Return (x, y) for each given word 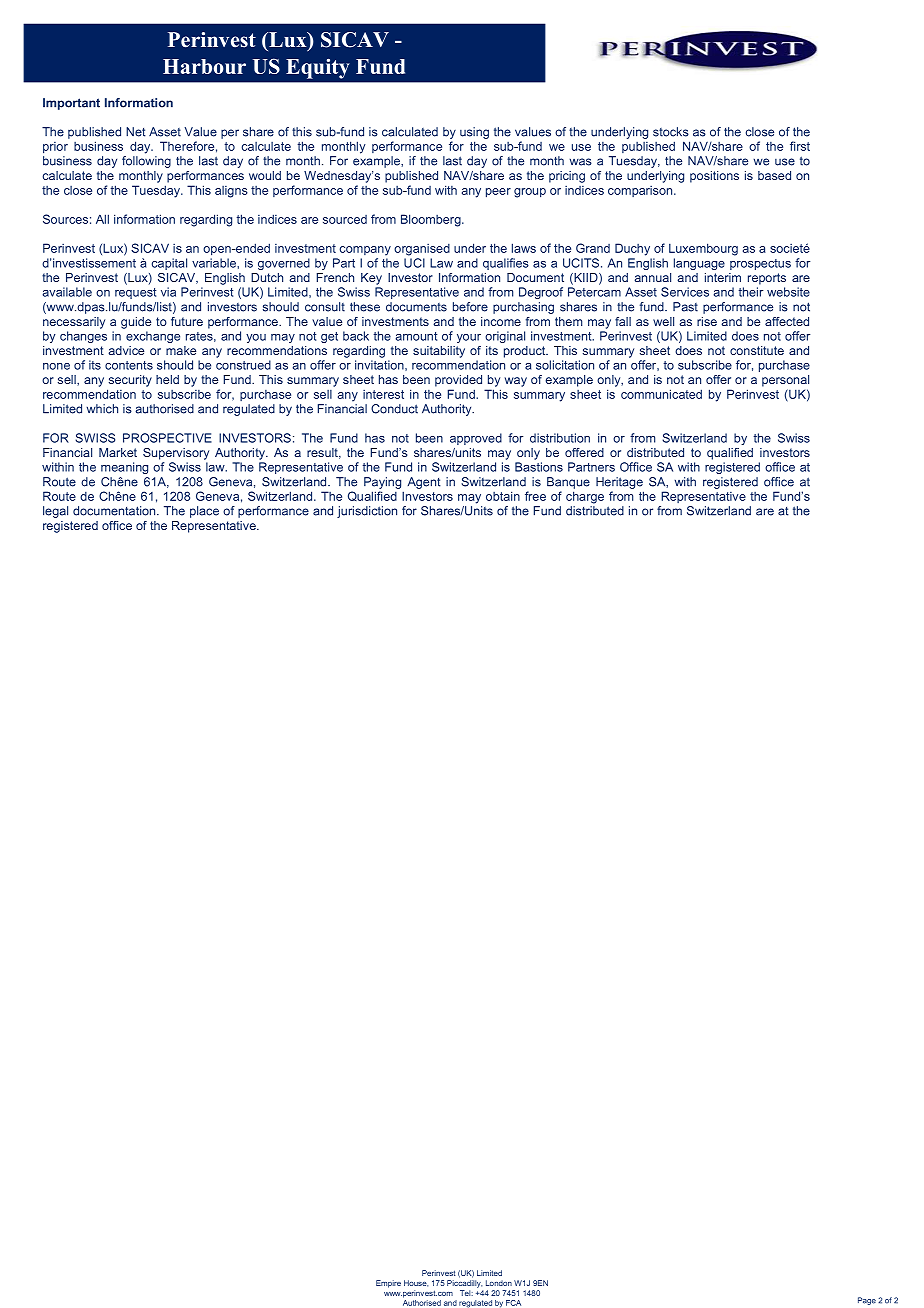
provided (458, 381)
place (204, 512)
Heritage (619, 483)
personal (785, 381)
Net (136, 132)
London (499, 1283)
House (416, 1283)
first (800, 146)
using (474, 133)
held (167, 379)
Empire (388, 1284)
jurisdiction (367, 512)
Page (867, 1301)
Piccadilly (464, 1284)
